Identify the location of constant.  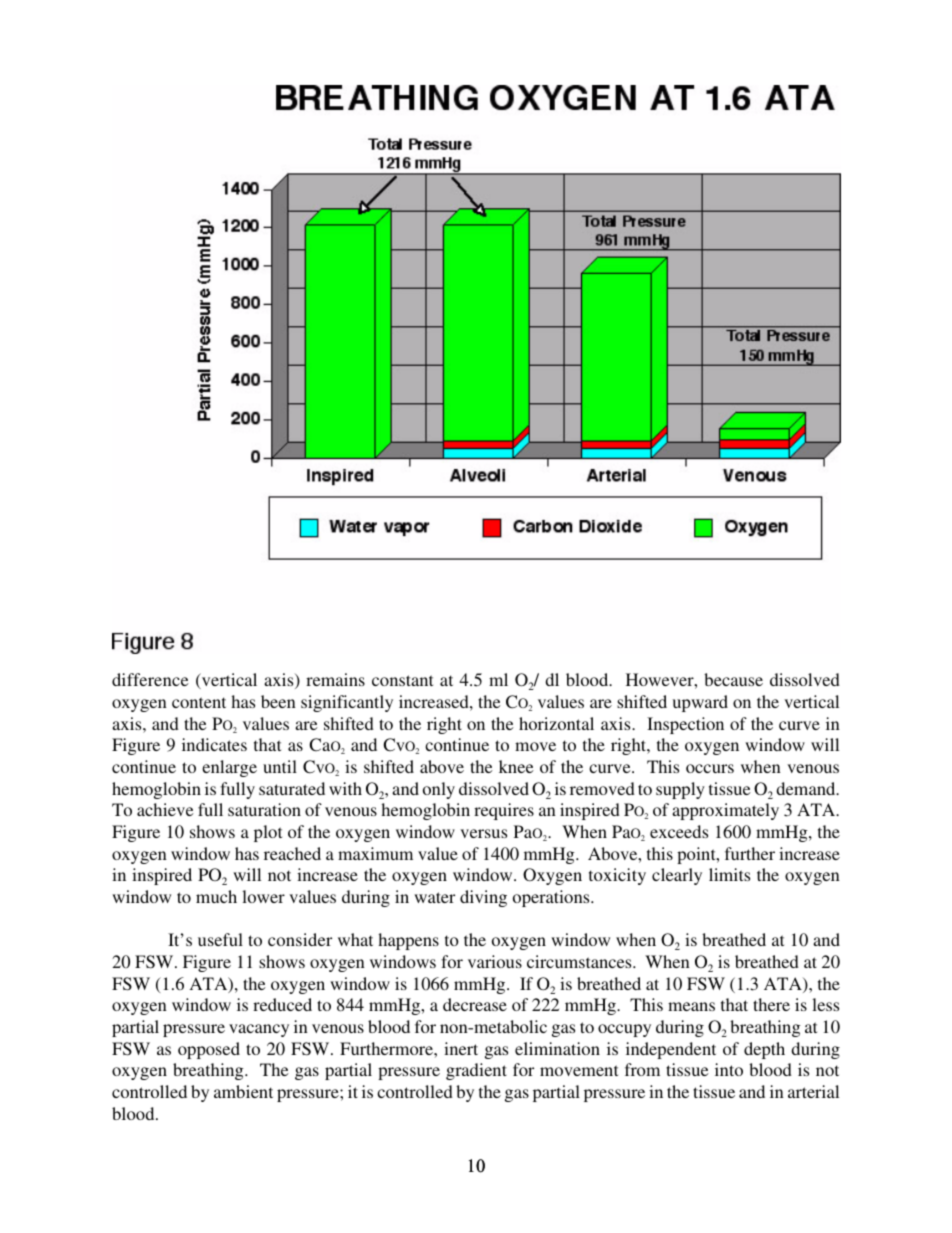
(402, 680).
